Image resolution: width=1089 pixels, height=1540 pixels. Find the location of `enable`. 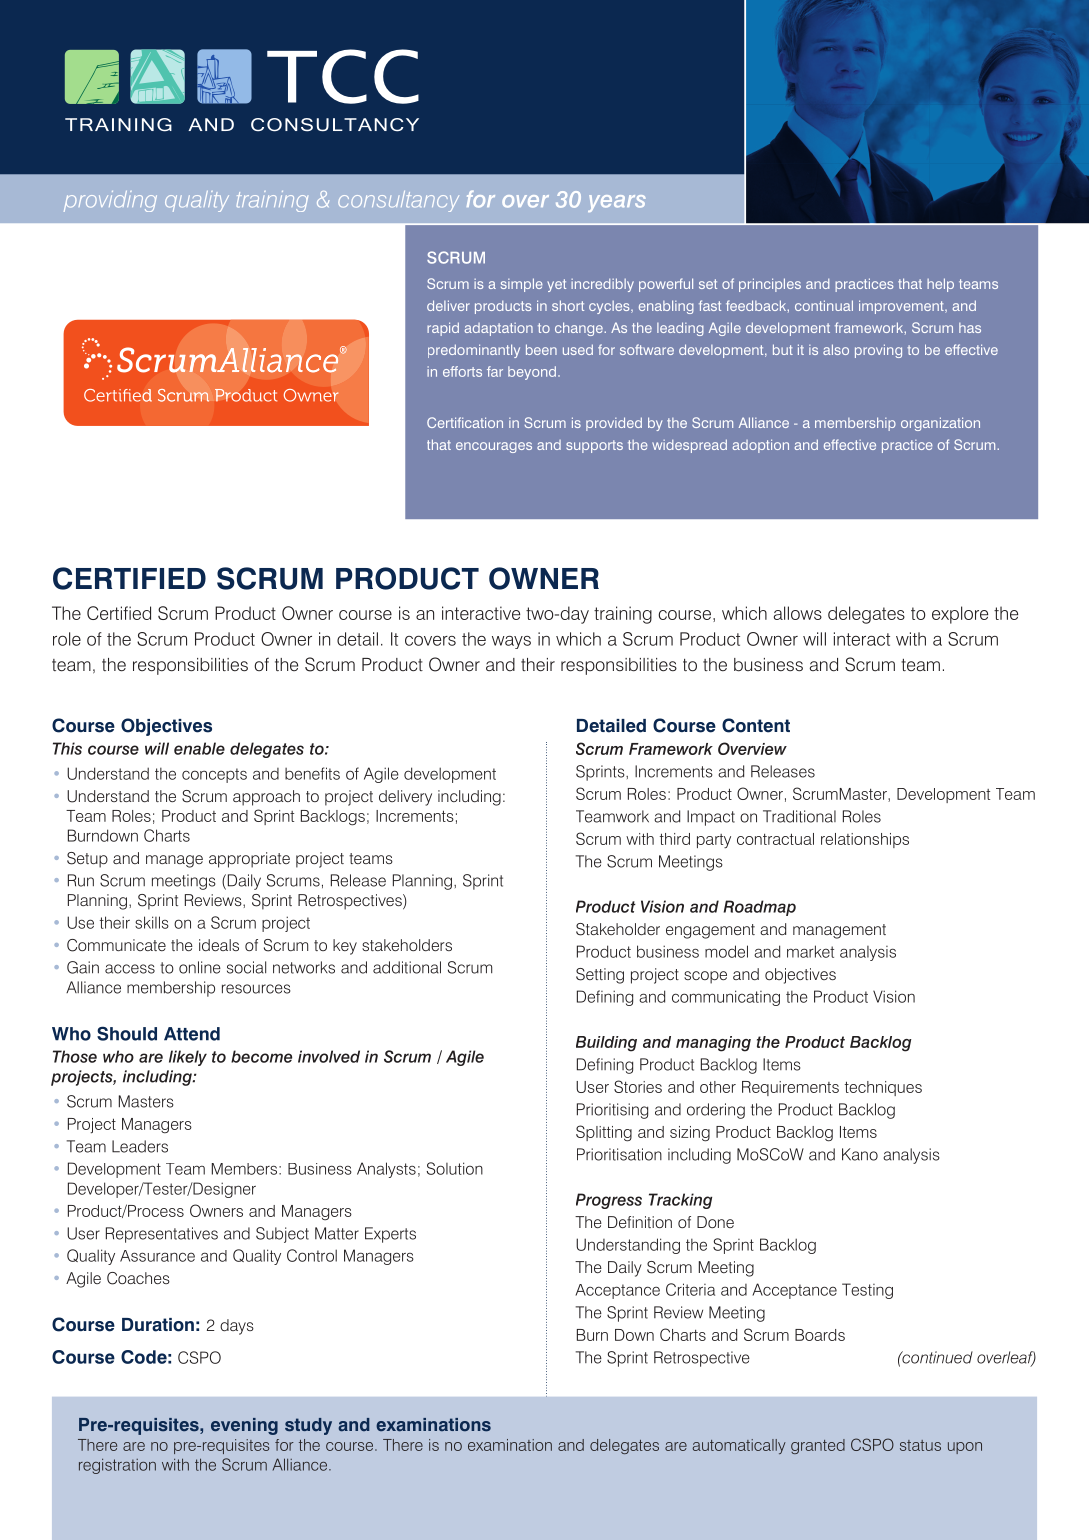

enable is located at coordinates (199, 748).
